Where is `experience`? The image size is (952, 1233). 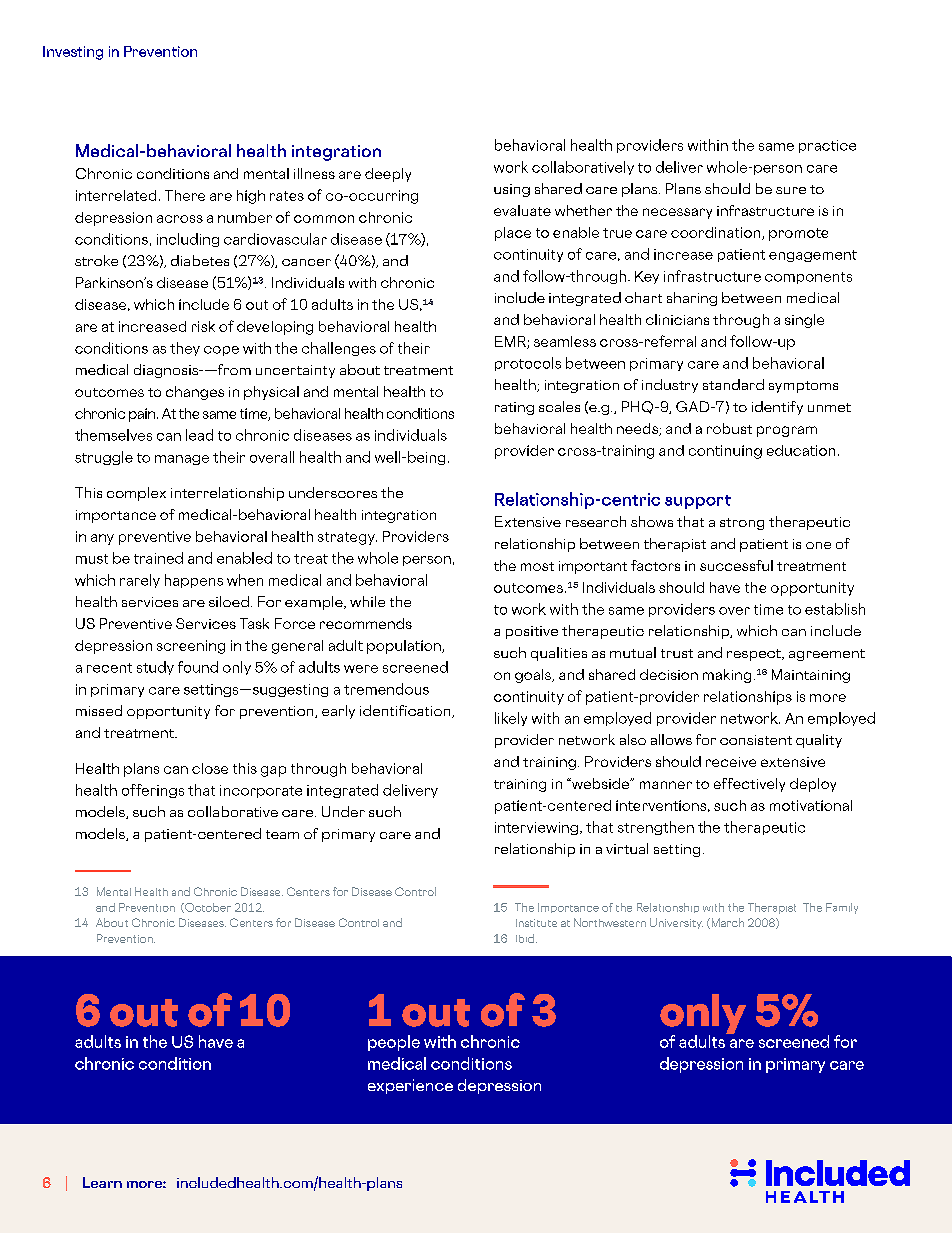
experience is located at coordinates (410, 1086).
